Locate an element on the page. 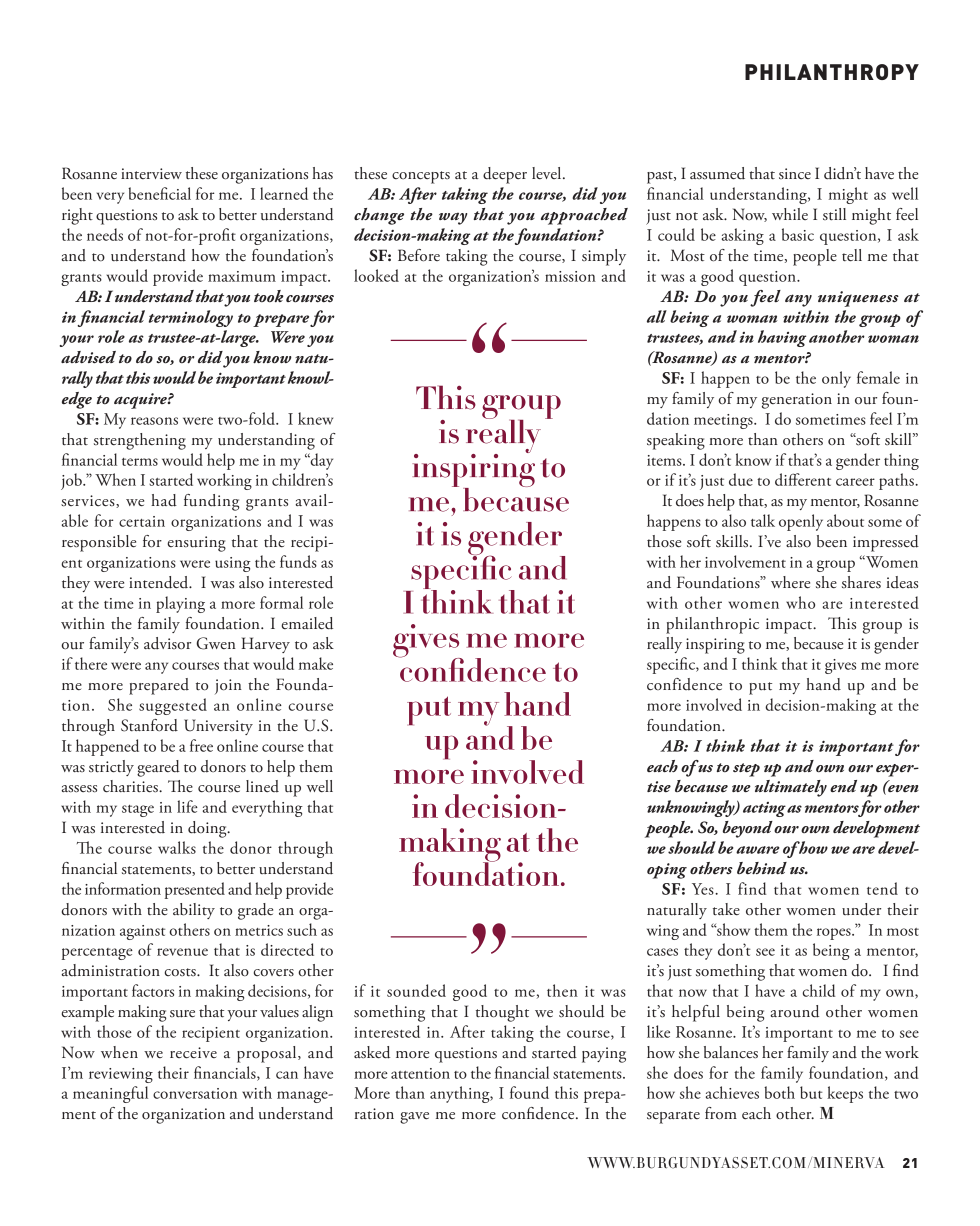  playing is located at coordinates (180, 604).
